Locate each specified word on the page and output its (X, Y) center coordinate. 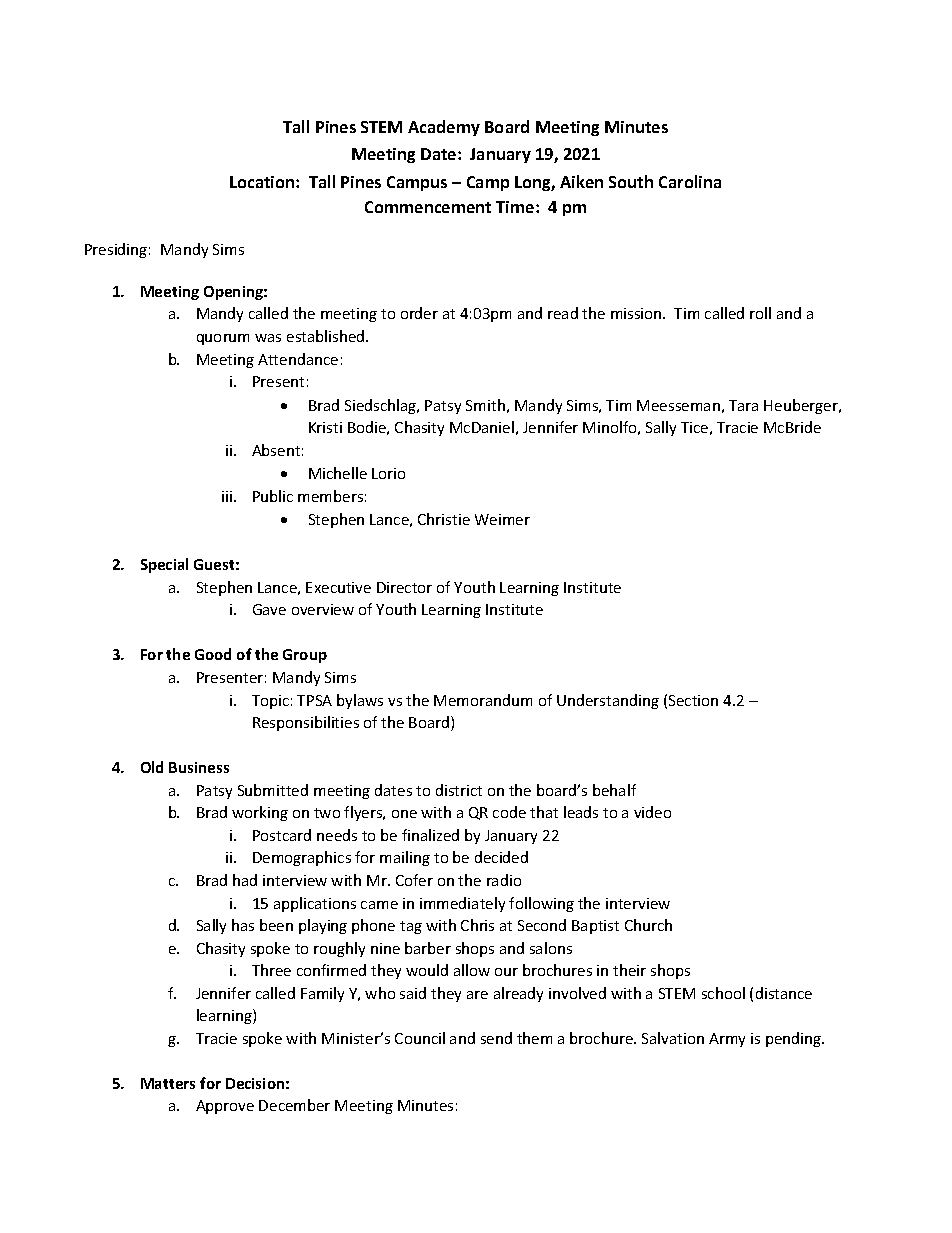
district (459, 790)
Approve (225, 1107)
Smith (485, 405)
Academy (444, 128)
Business (199, 767)
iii (228, 496)
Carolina (690, 181)
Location (263, 182)
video (652, 812)
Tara (743, 405)
